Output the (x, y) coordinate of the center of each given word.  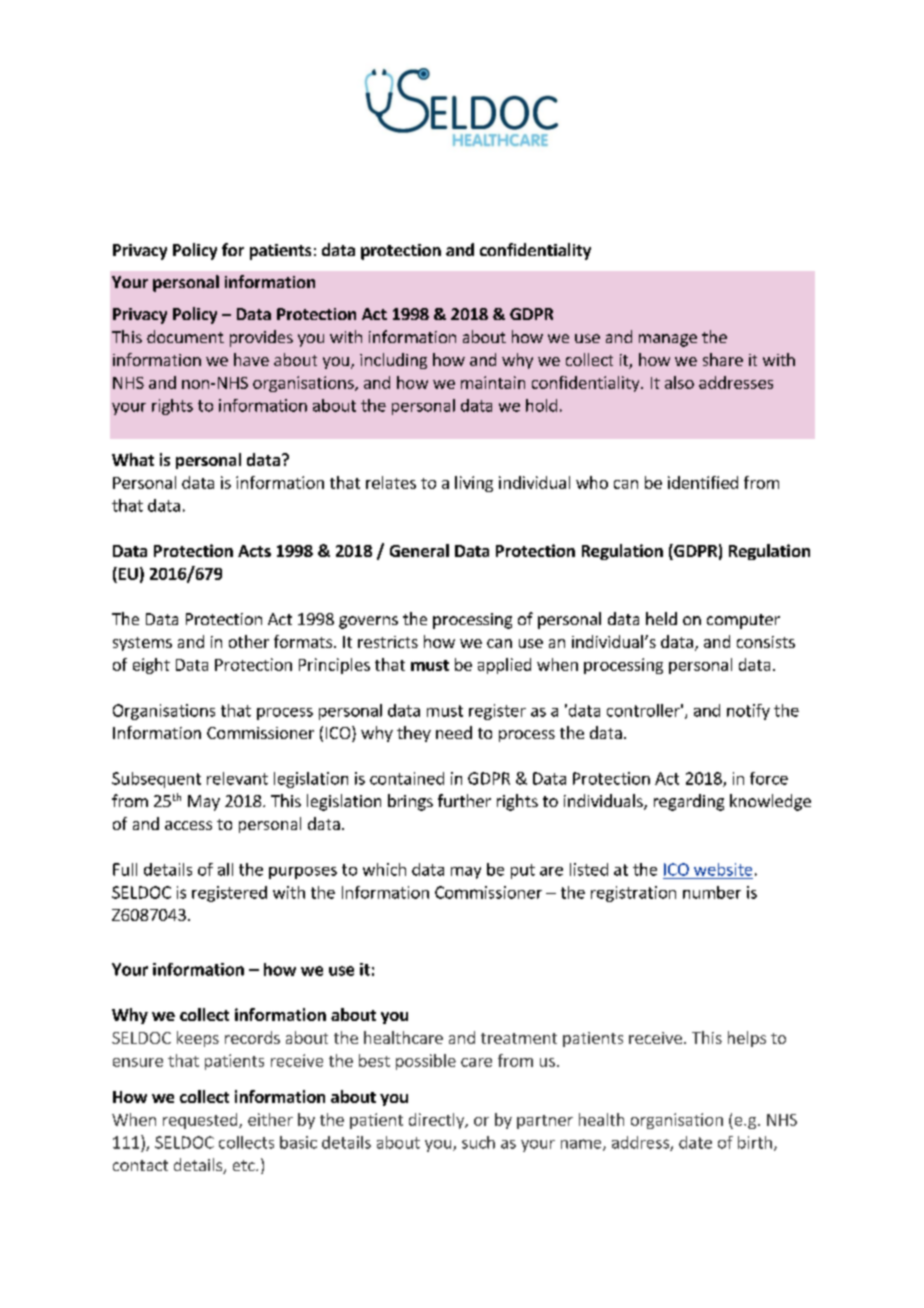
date (695, 1142)
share (723, 359)
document (185, 336)
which (384, 869)
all (225, 869)
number (712, 892)
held (661, 618)
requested (201, 1121)
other (249, 641)
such (478, 1142)
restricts (388, 642)
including (393, 361)
